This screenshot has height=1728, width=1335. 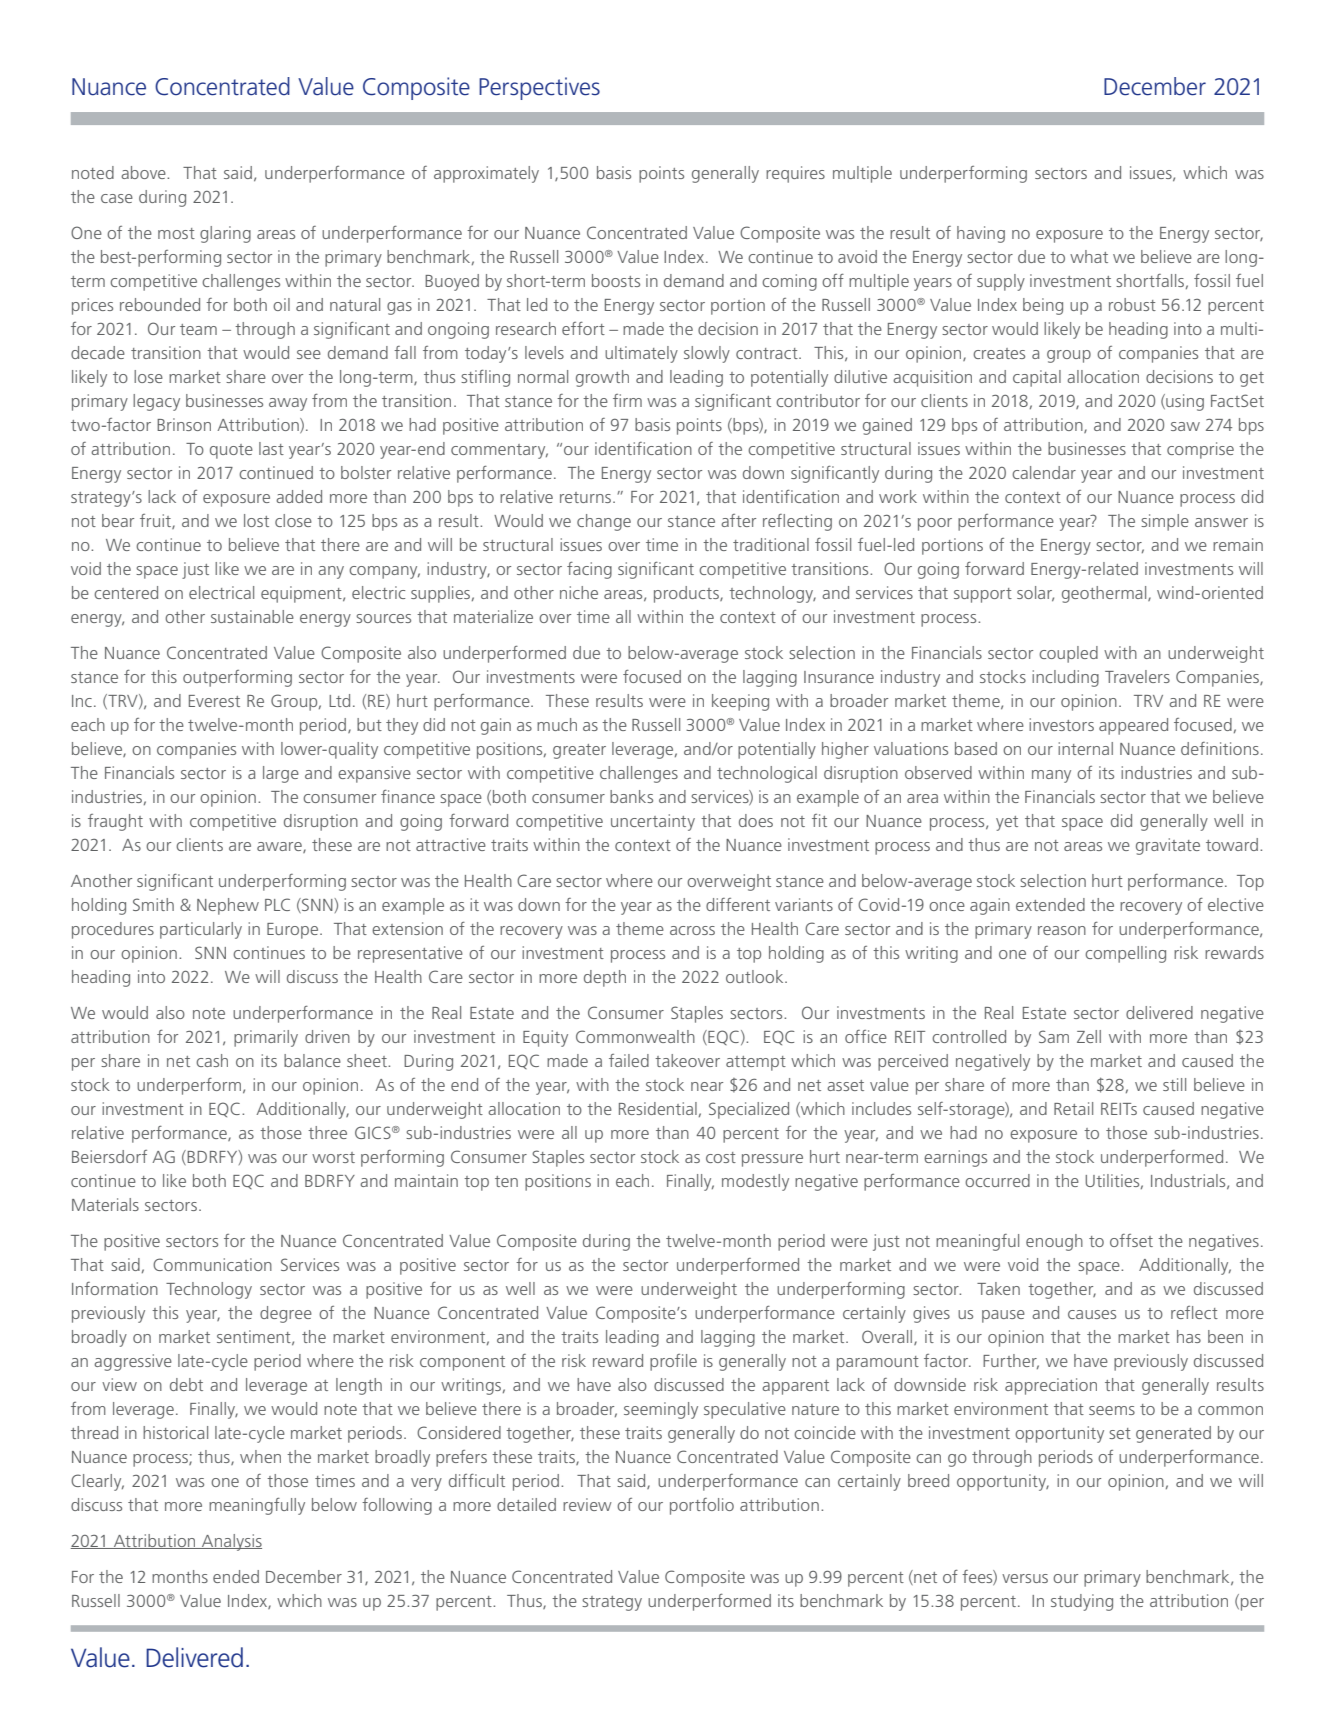 What do you see at coordinates (687, 594) in the screenshot?
I see `products` at bounding box center [687, 594].
